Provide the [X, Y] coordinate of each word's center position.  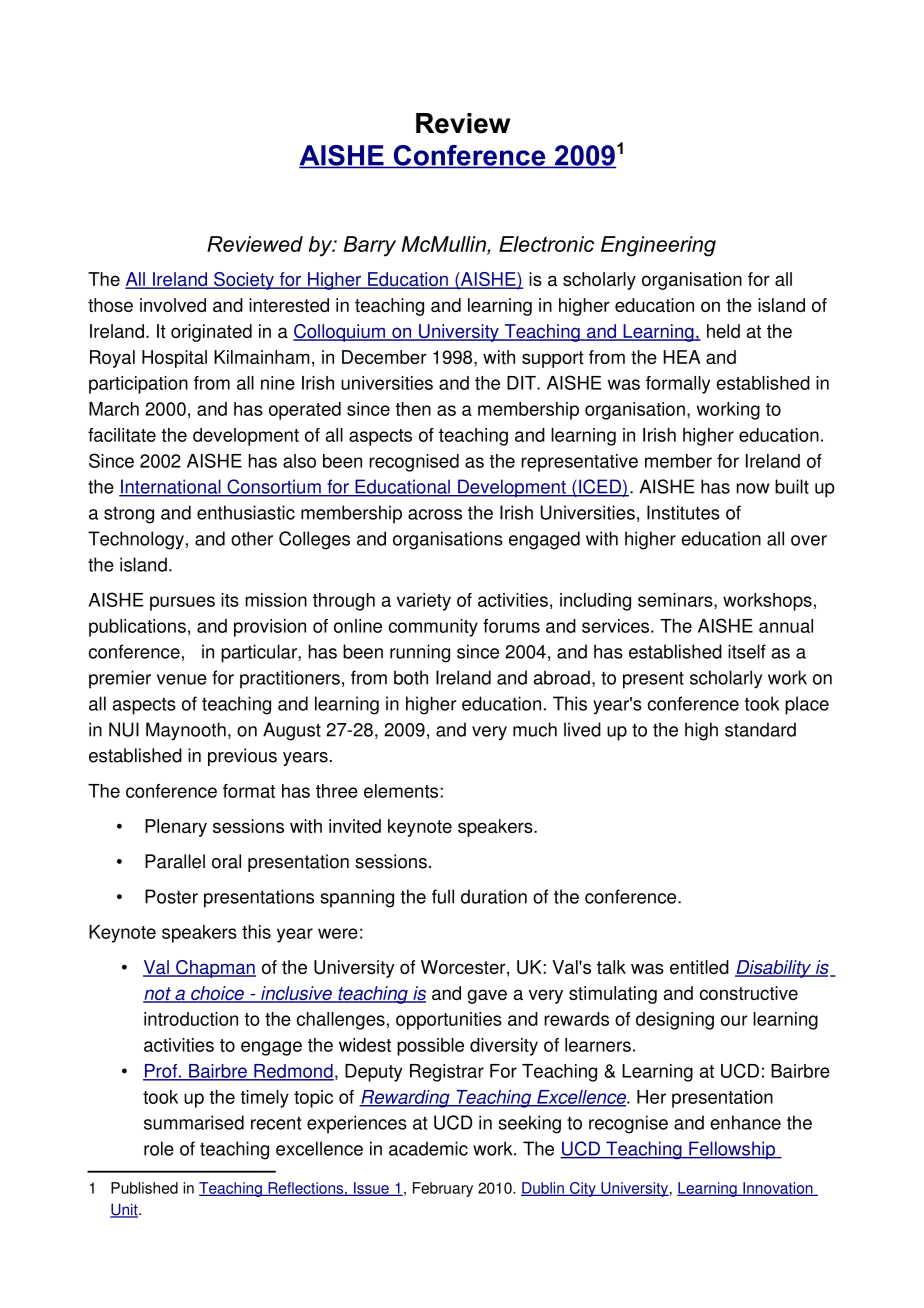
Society [244, 281]
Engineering [658, 246]
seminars [676, 600]
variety [424, 602]
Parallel [175, 861]
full [443, 896]
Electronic [546, 244]
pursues [182, 603]
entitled [699, 967]
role [159, 1148]
